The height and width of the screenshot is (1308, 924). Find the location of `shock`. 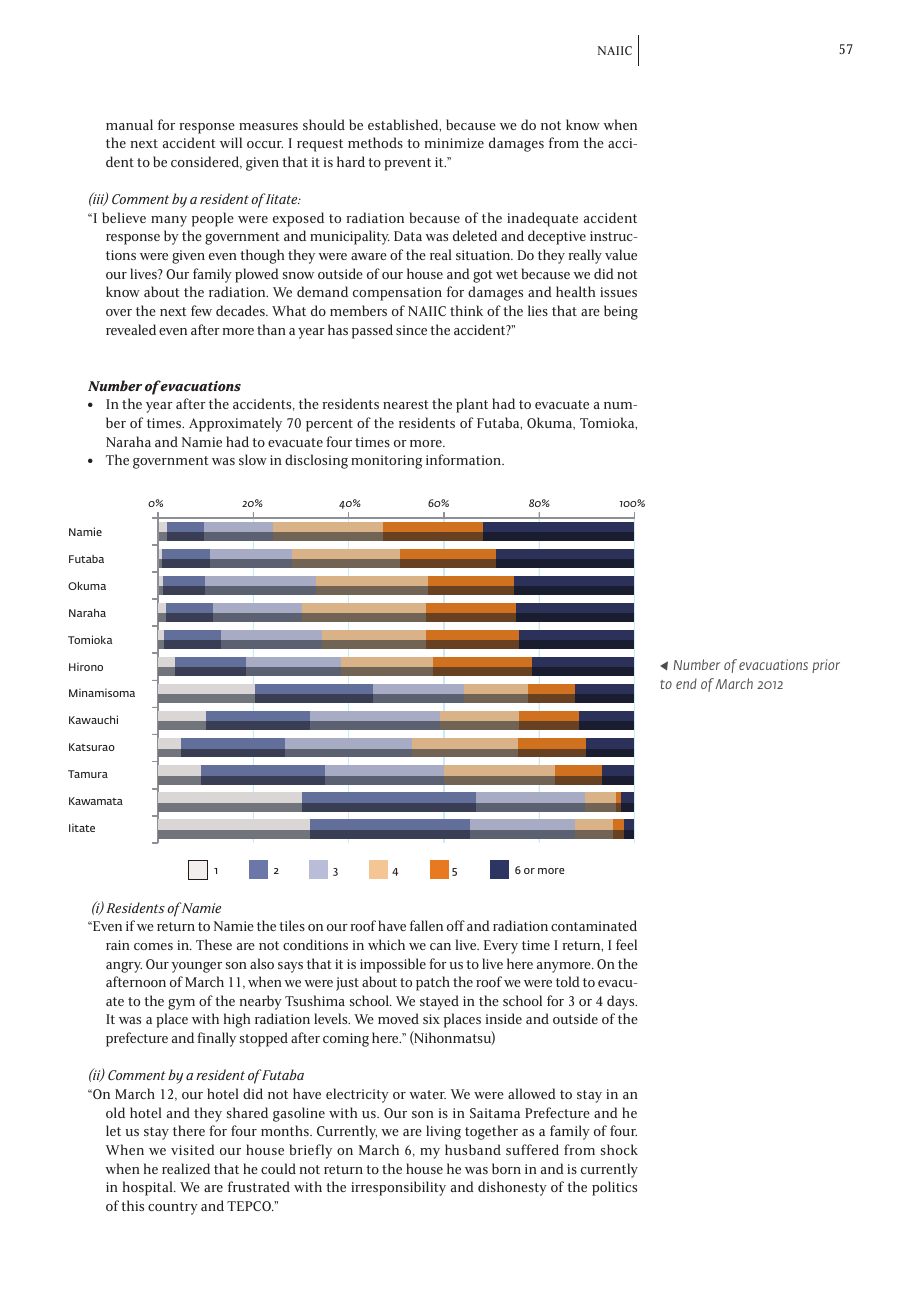

shock is located at coordinates (619, 1149).
